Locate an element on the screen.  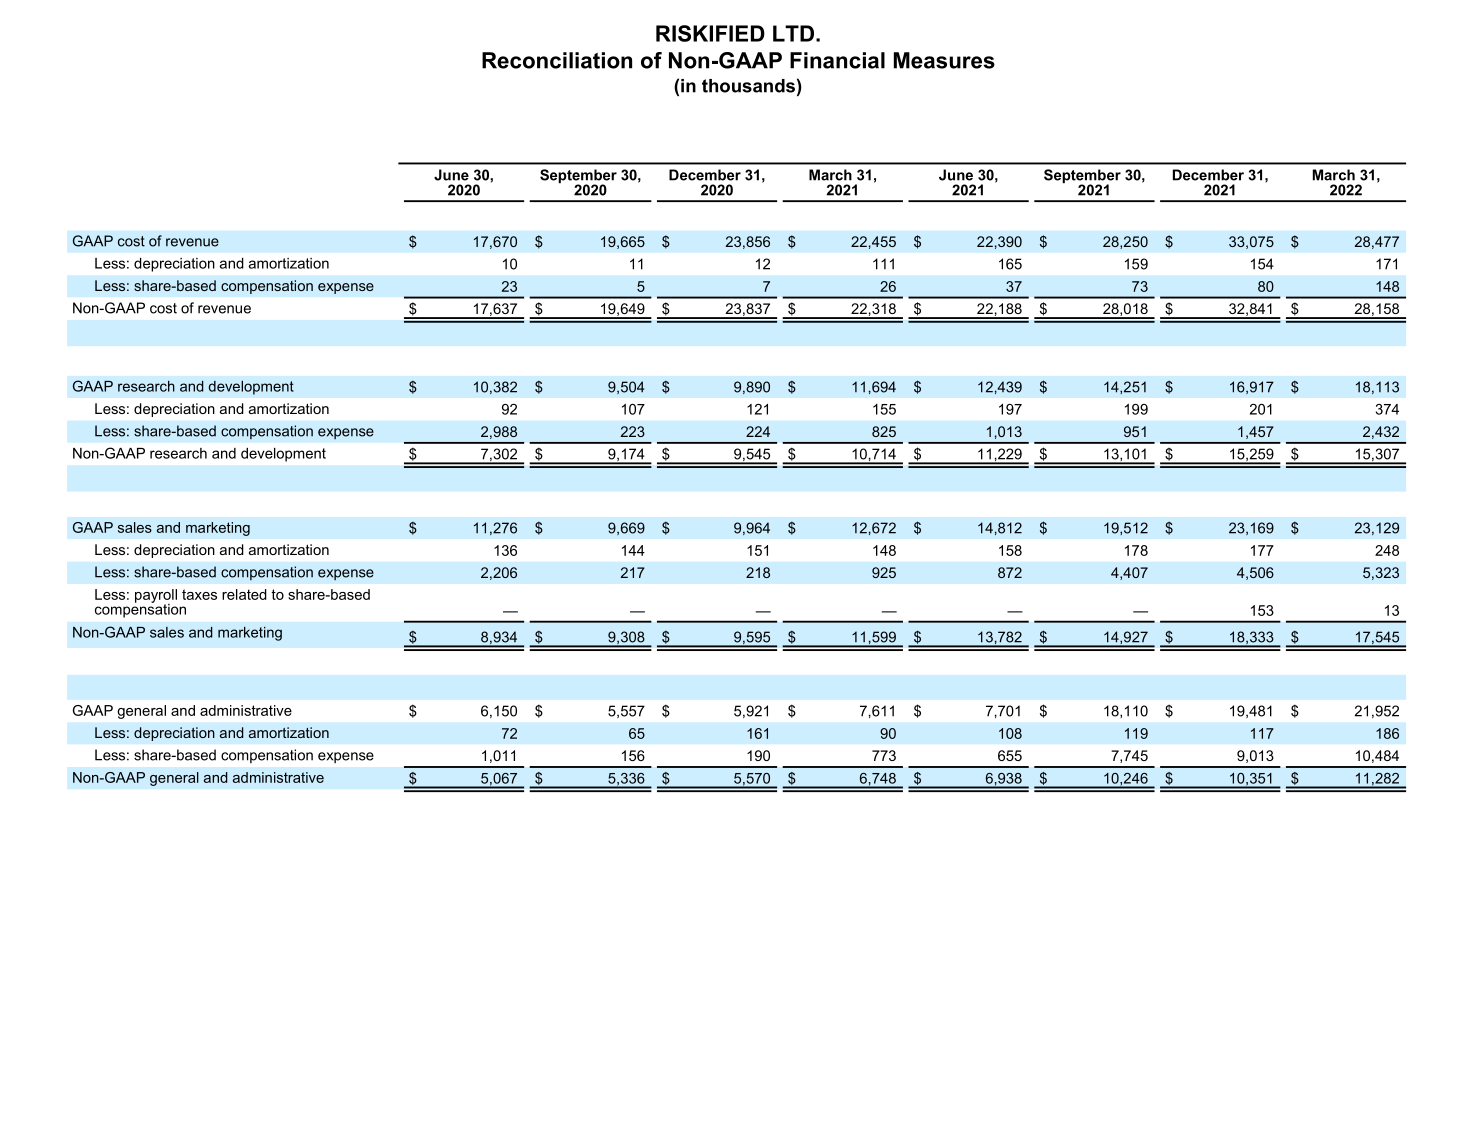
thousands is located at coordinates (748, 86).
